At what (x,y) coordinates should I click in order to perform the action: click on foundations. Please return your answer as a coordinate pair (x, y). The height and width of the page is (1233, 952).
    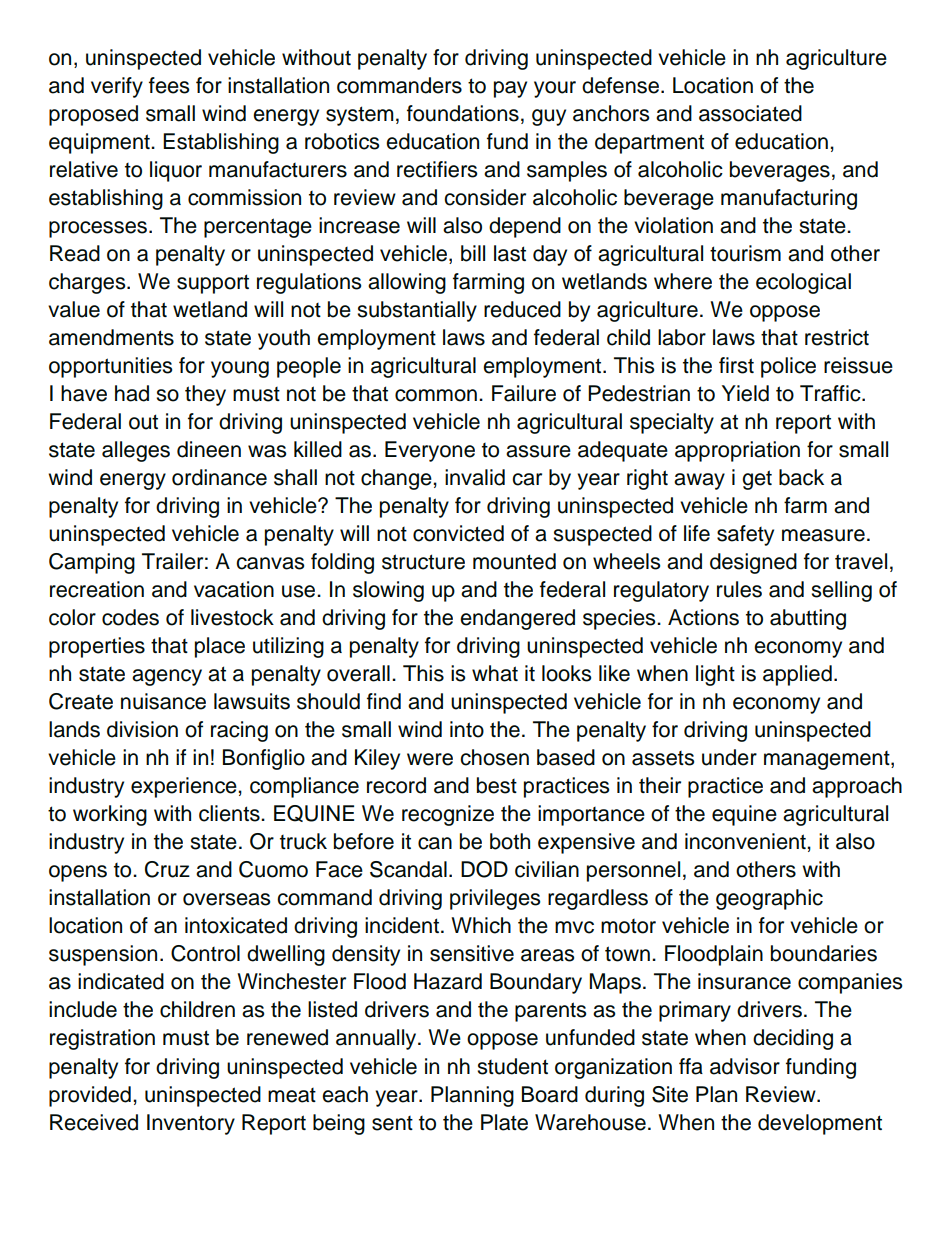
    Looking at the image, I should click on (463, 113).
